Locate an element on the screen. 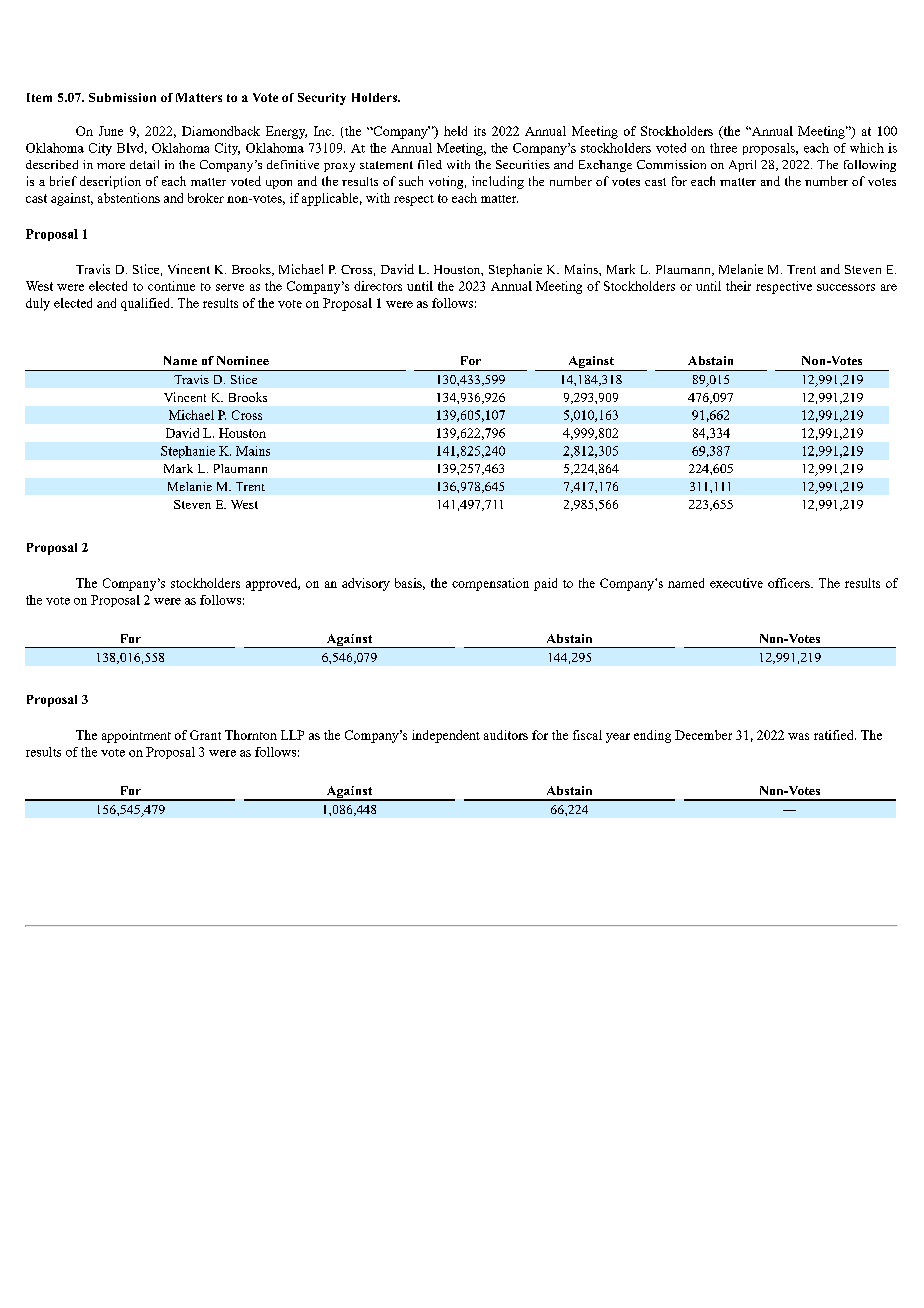 The height and width of the screenshot is (1308, 924). compensation is located at coordinates (490, 584).
